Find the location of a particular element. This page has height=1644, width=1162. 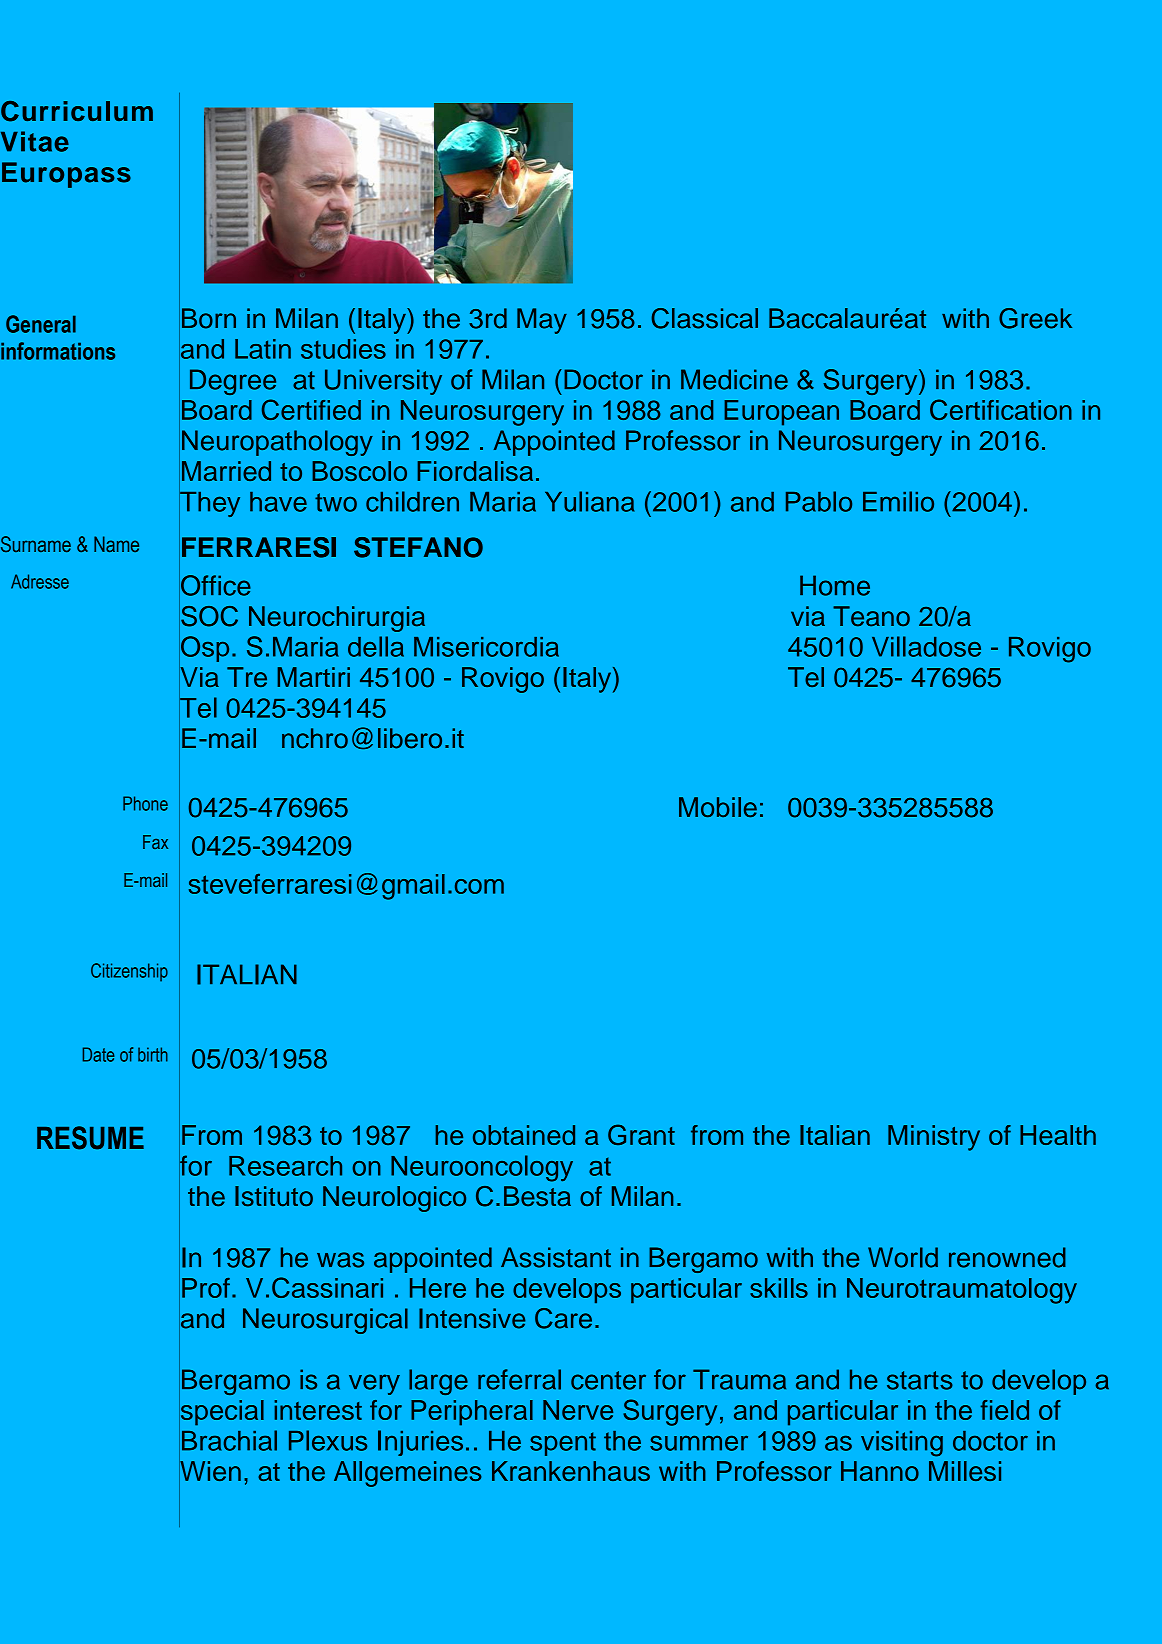

They is located at coordinates (209, 504).
